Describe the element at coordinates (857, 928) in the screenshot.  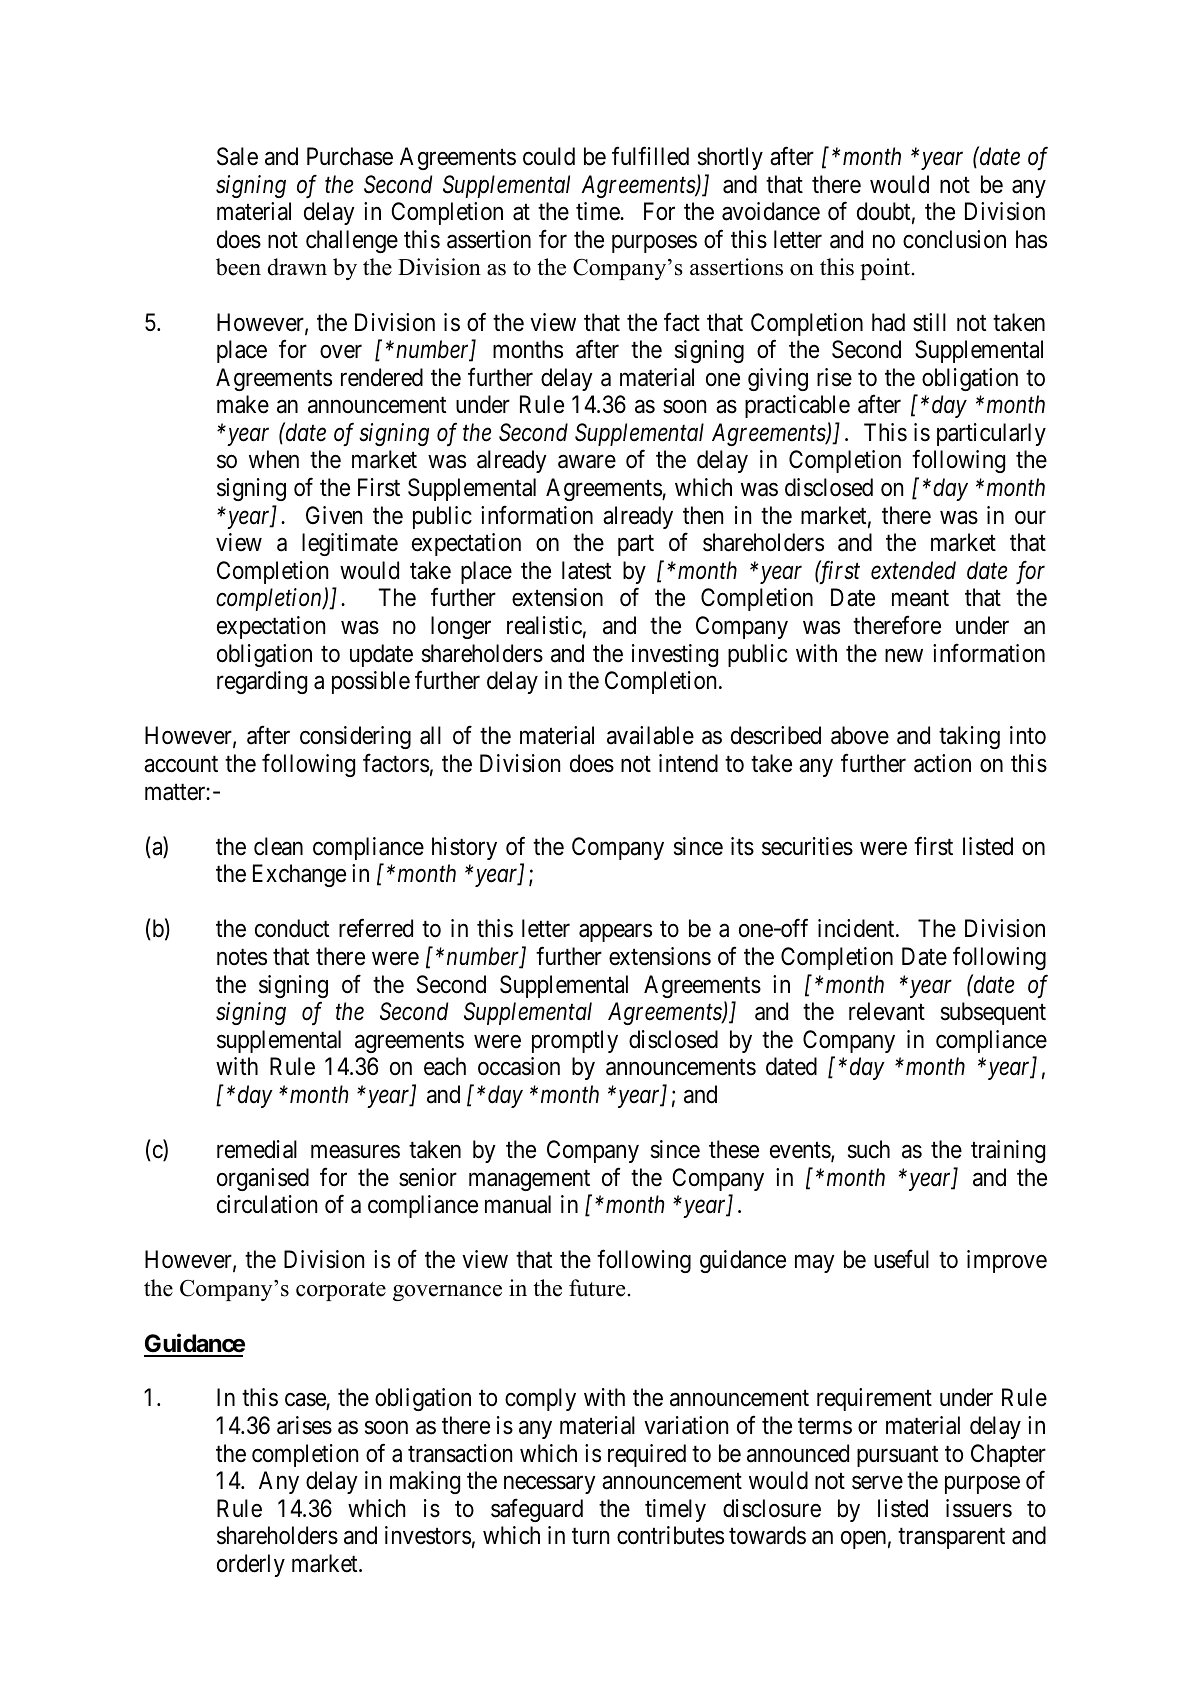
I see `incident` at that location.
